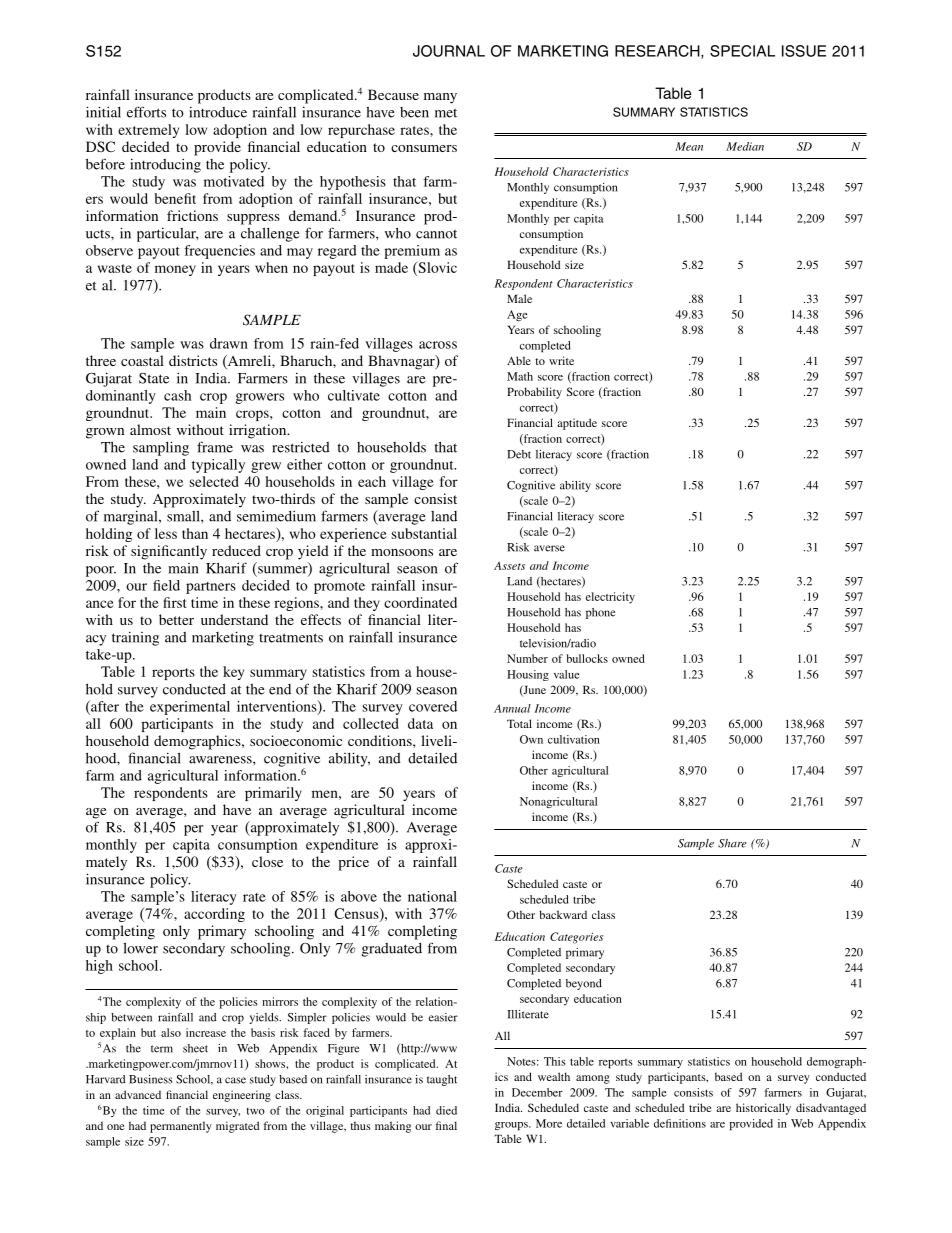 This page has height=1233, width=952. I want to click on aptitude, so click(577, 424).
